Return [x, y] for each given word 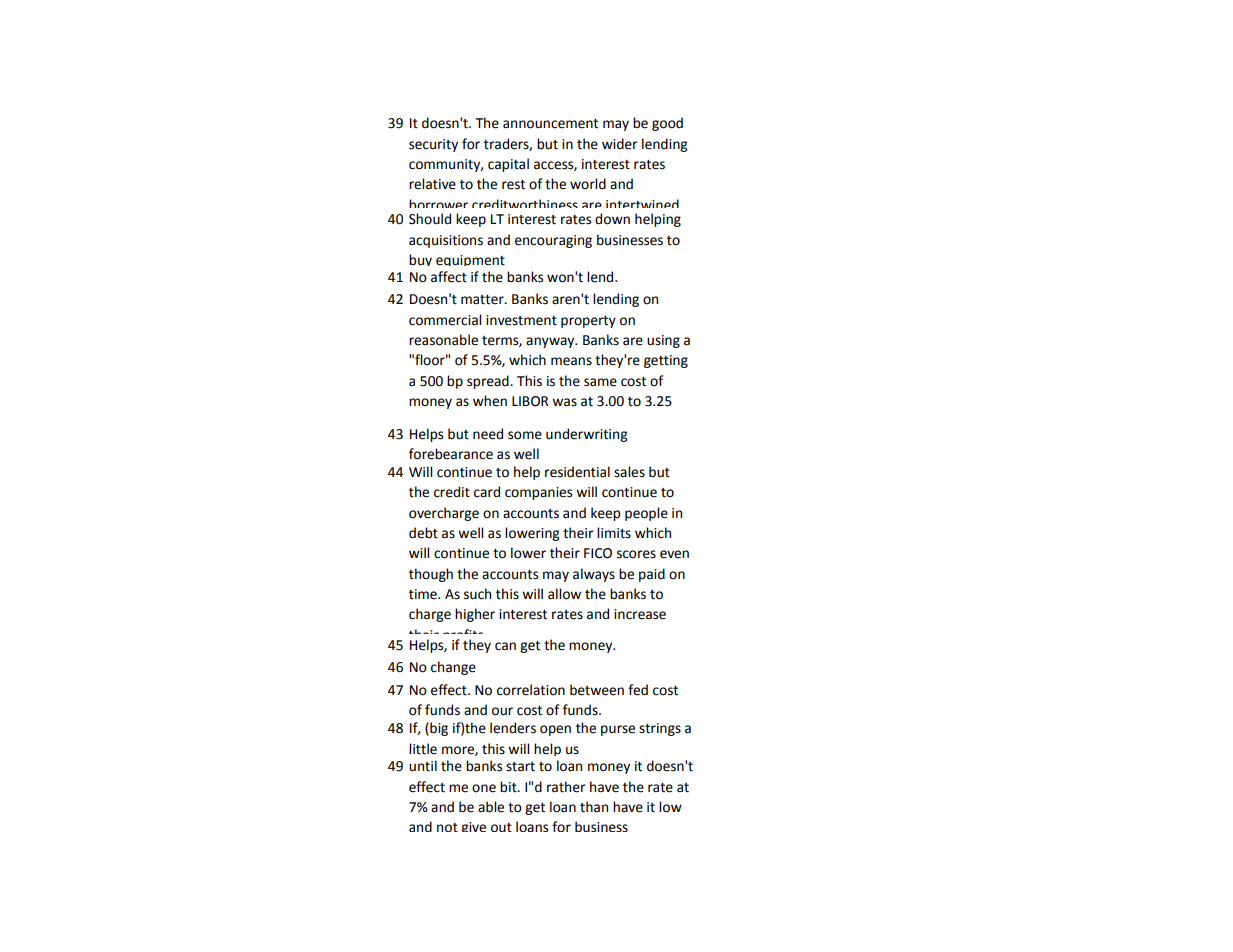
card [487, 492]
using [663, 341]
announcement [550, 124]
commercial [445, 320]
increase [640, 614]
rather [566, 787]
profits [463, 637]
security [433, 145]
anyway [551, 342]
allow [564, 594]
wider [620, 144]
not [447, 827]
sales [629, 472]
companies [538, 493]
